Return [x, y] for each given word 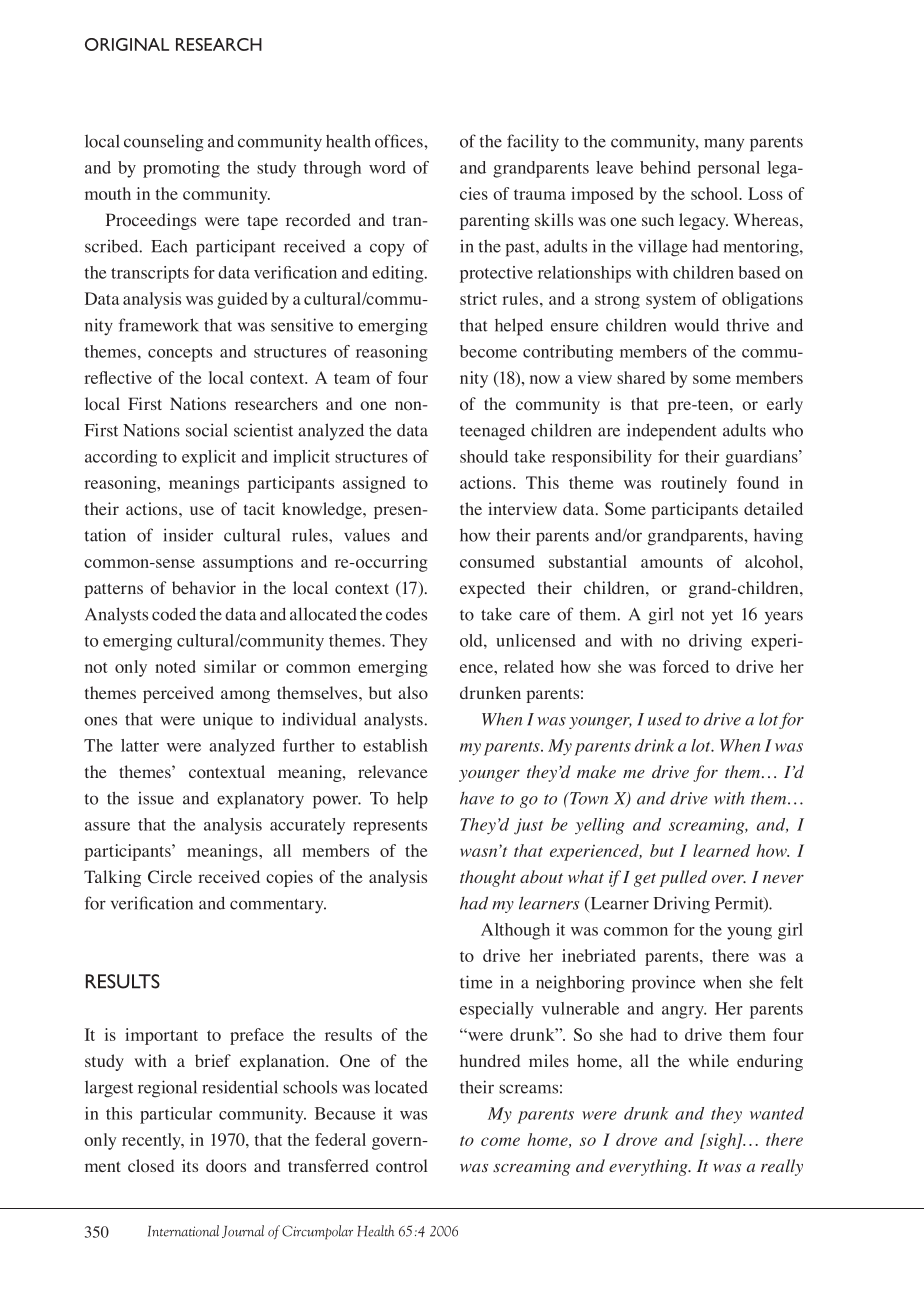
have [477, 798]
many [724, 145]
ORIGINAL [127, 44]
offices [400, 141]
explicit [209, 458]
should [484, 456]
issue [156, 798]
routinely [694, 484]
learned [721, 850]
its [190, 1165]
